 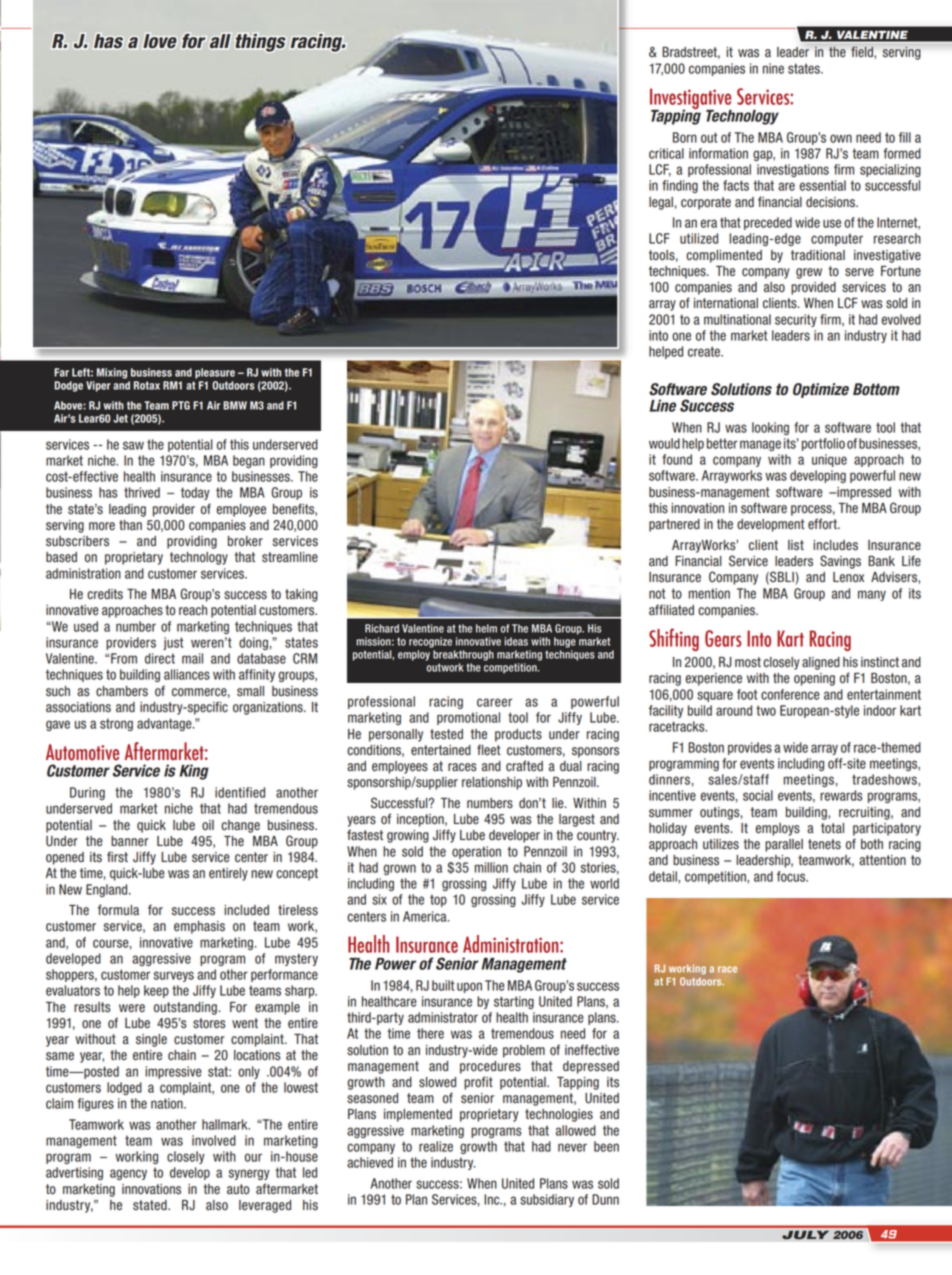 What do you see at coordinates (491, 867) in the screenshot?
I see `million` at bounding box center [491, 867].
